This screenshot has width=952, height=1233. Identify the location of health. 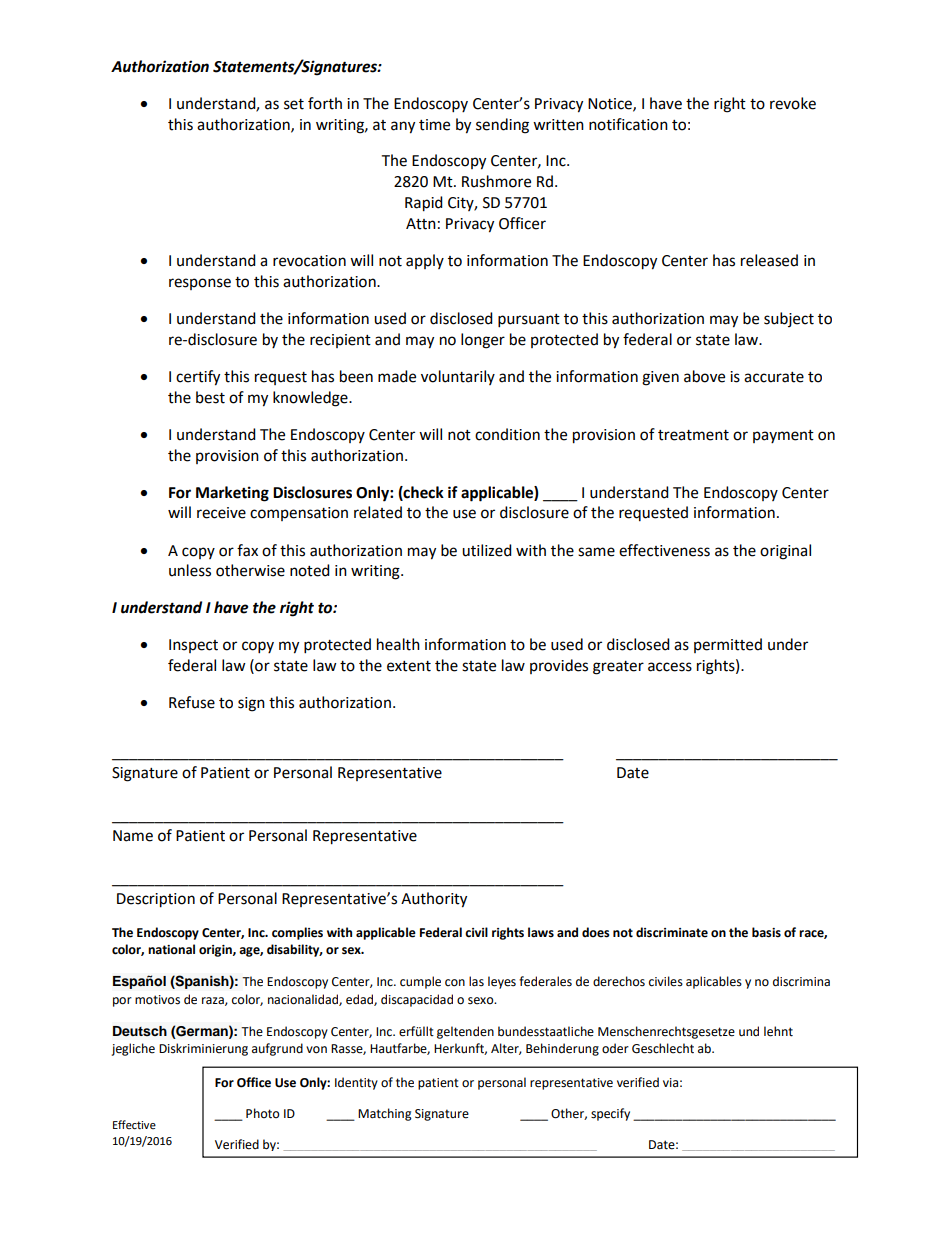
(398, 644).
